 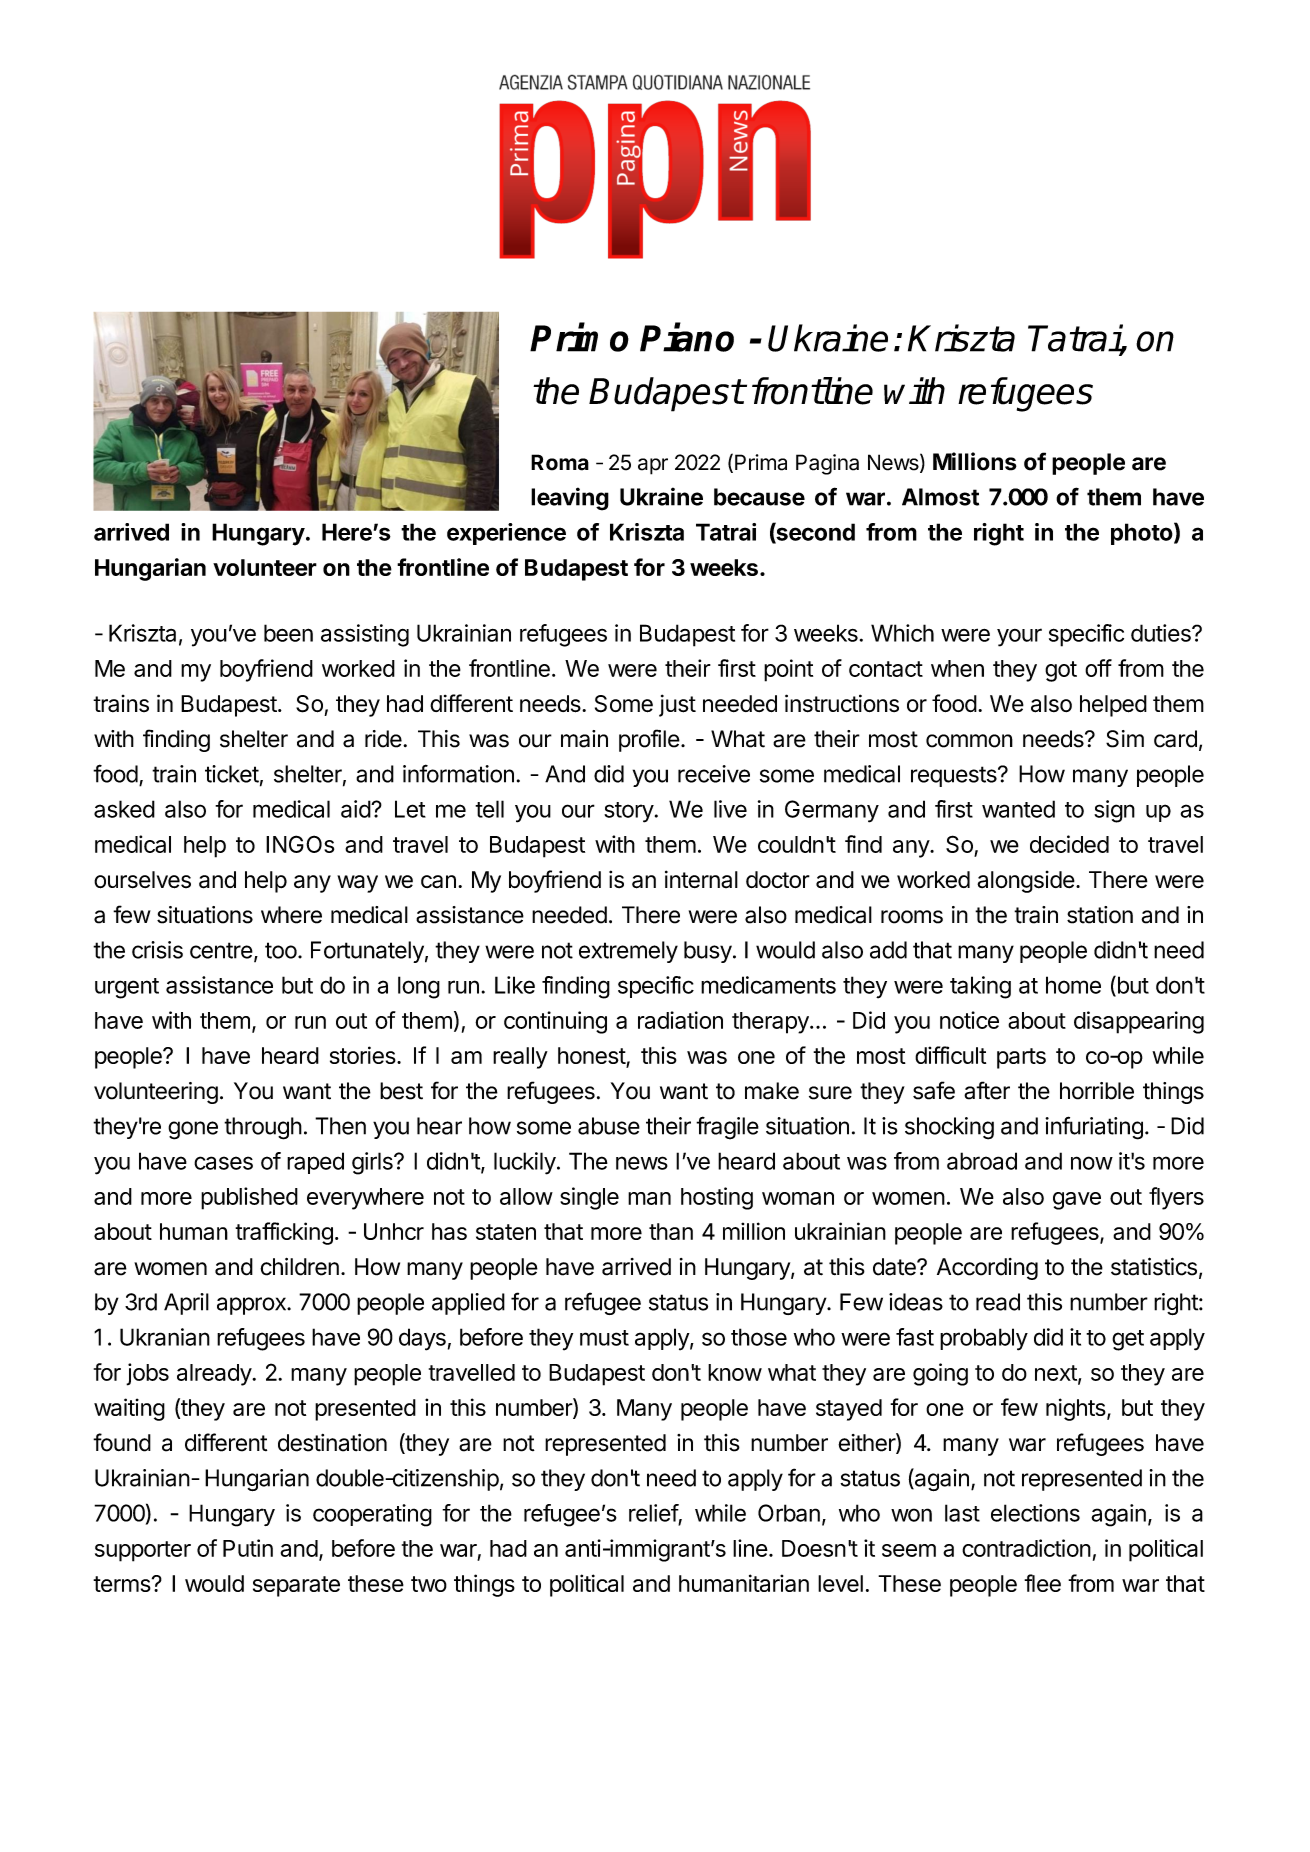 I want to click on than, so click(x=671, y=1231).
